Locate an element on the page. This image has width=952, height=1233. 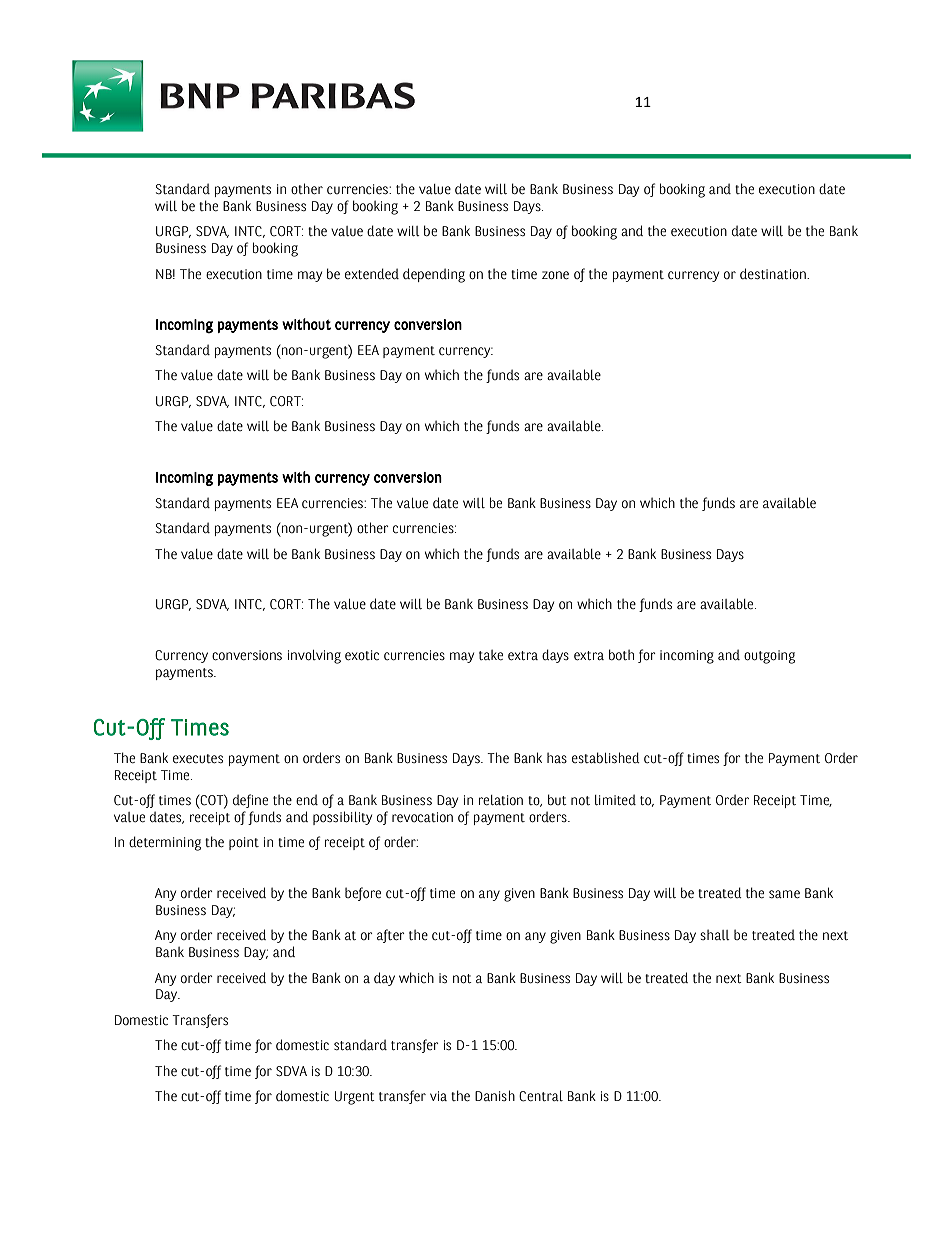
limited is located at coordinates (615, 799).
